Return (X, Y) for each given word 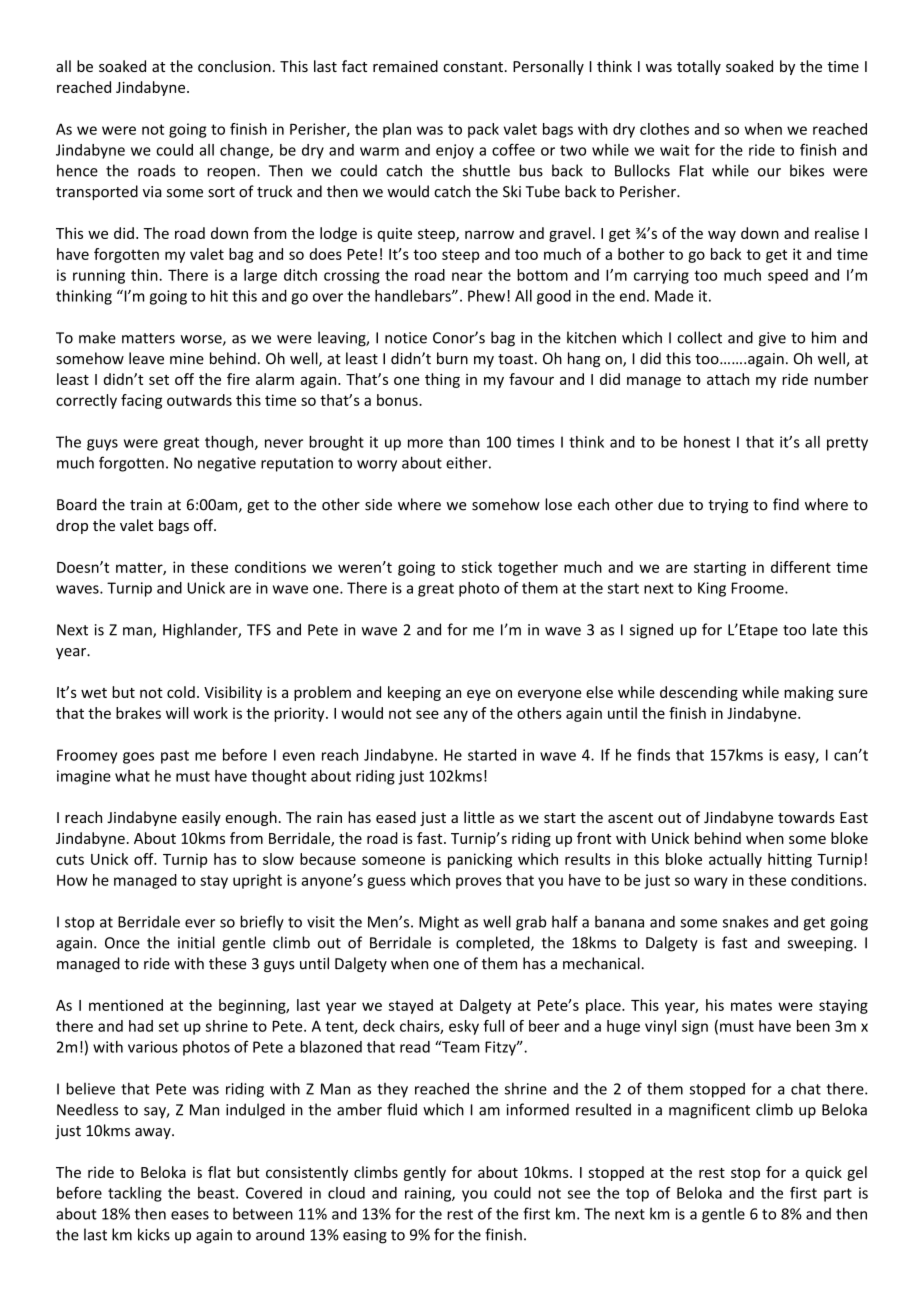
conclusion (234, 66)
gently (425, 1173)
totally (699, 67)
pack (483, 130)
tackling (135, 1194)
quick (824, 1173)
